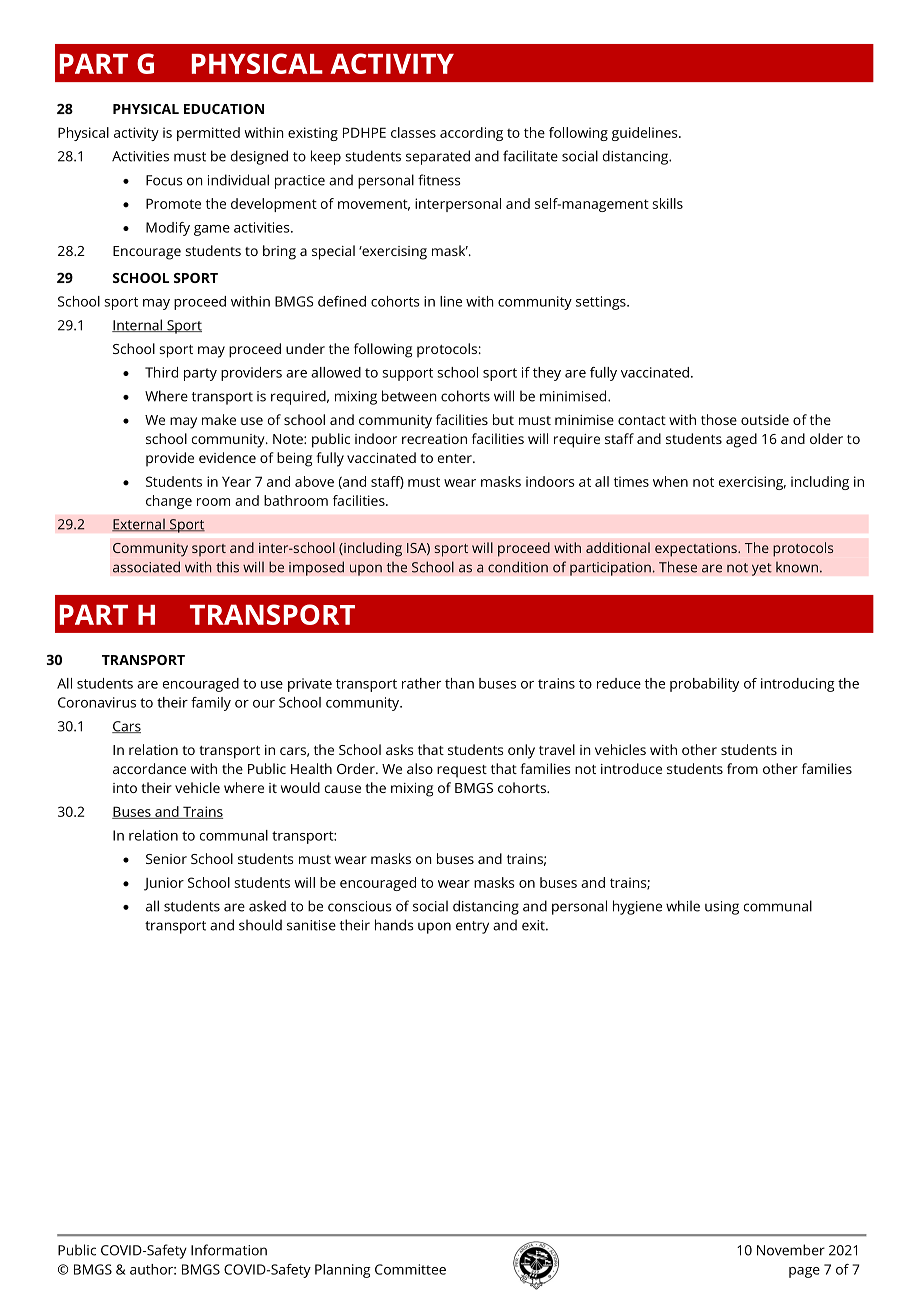 The width and height of the screenshot is (924, 1307). What do you see at coordinates (410, 1269) in the screenshot?
I see `Committee` at bounding box center [410, 1269].
